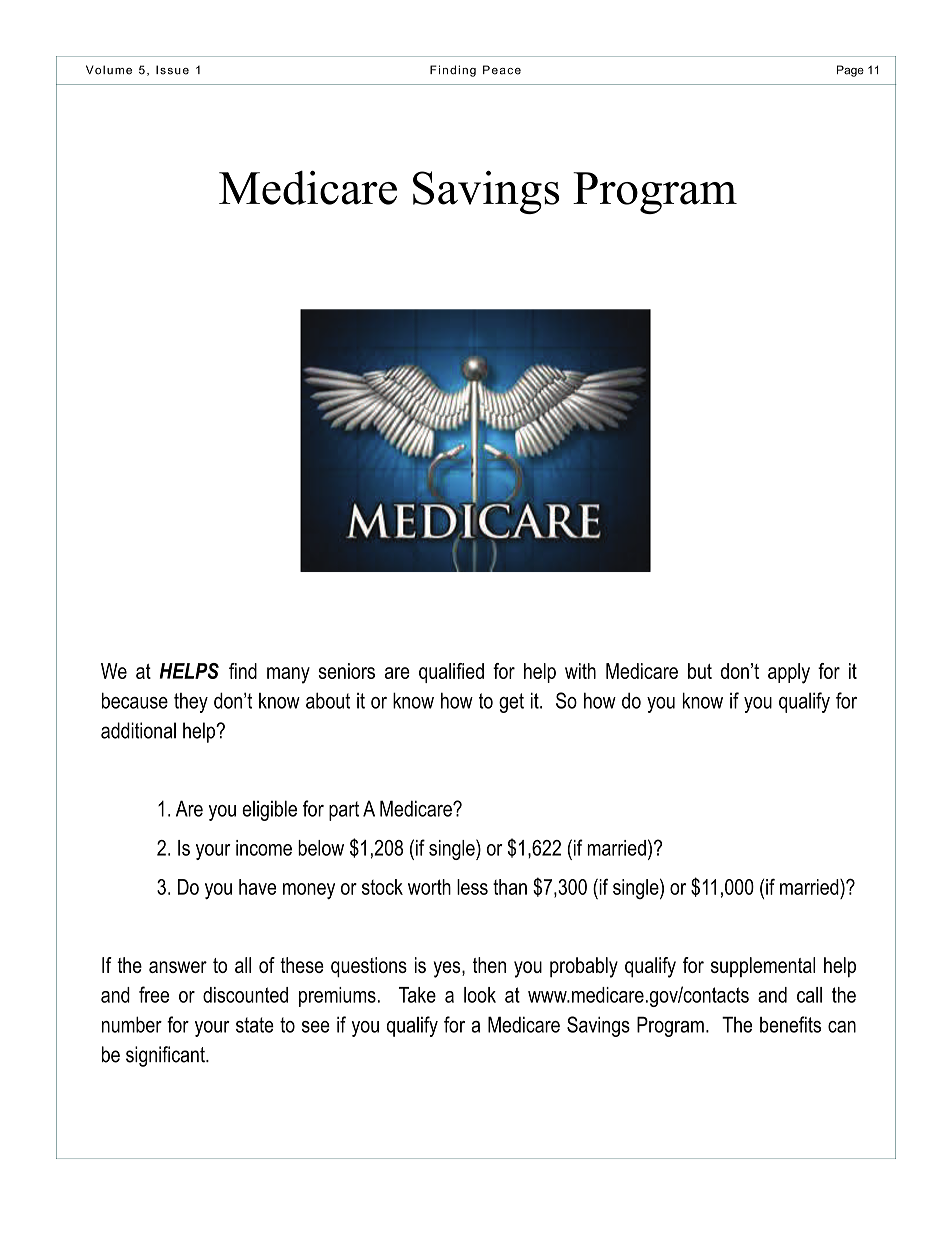 The image size is (952, 1233). I want to click on Peace, so click(502, 70).
